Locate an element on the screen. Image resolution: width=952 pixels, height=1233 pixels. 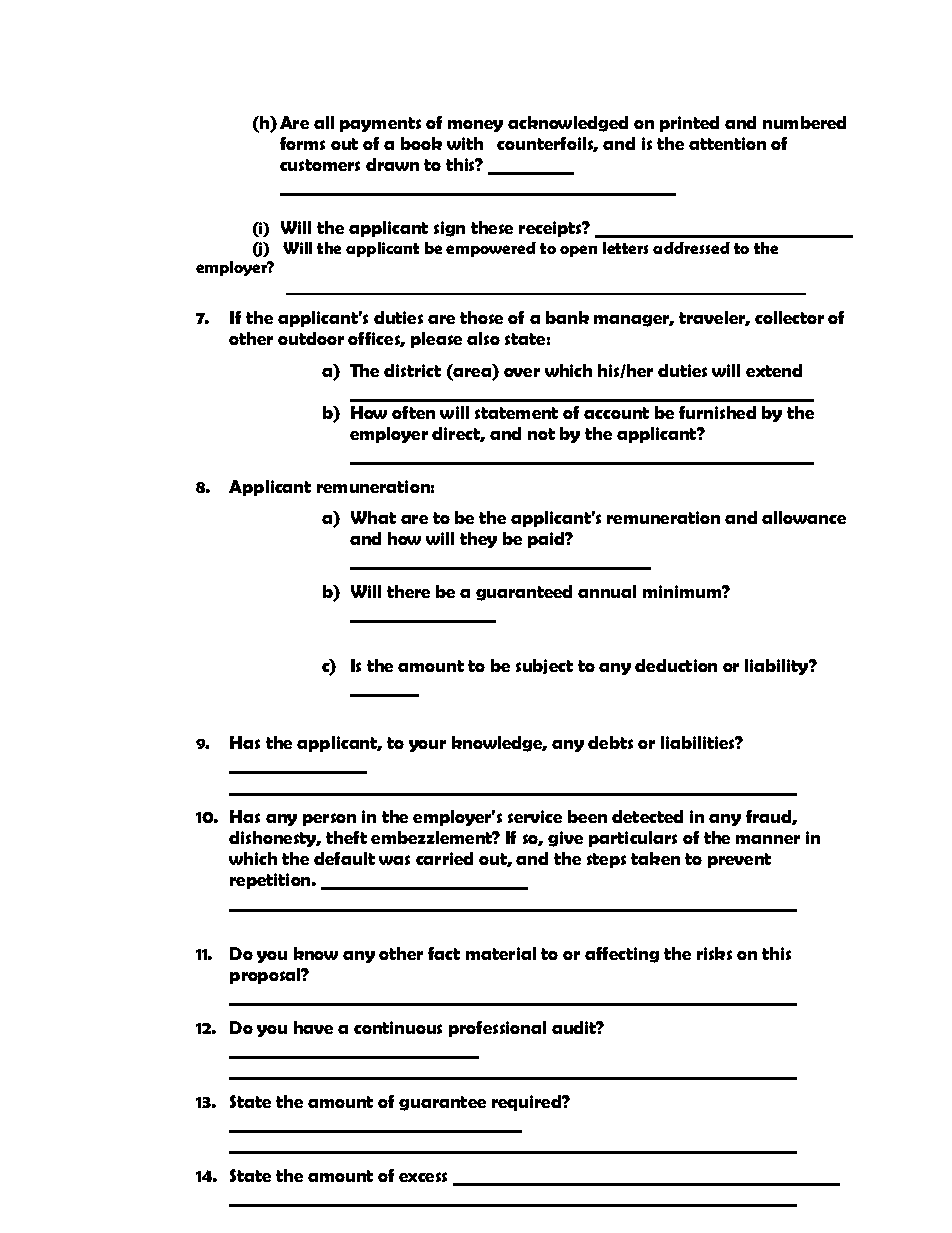
drawn is located at coordinates (392, 164).
